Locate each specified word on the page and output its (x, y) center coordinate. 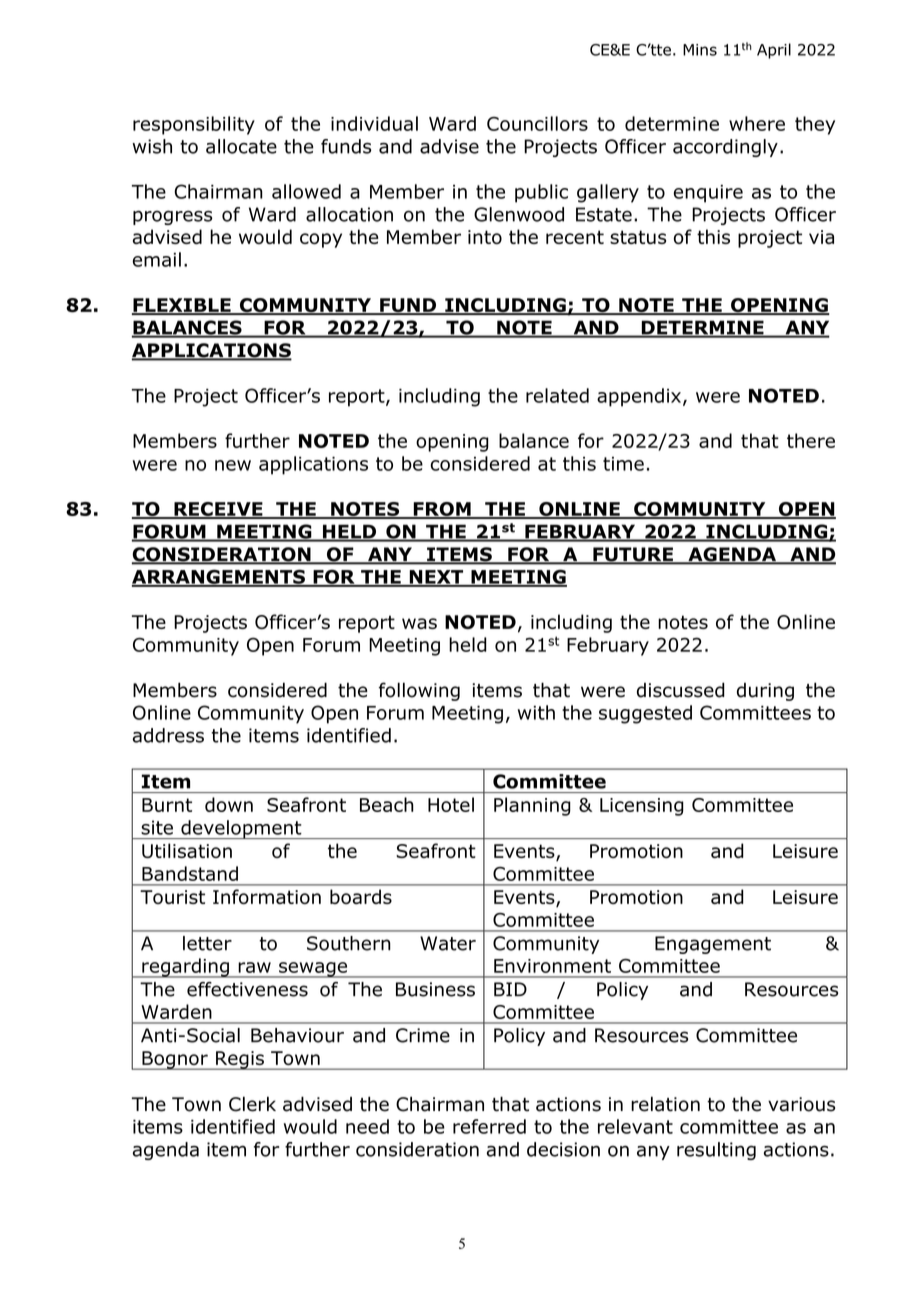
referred (489, 1126)
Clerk (252, 1104)
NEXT (436, 578)
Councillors (537, 123)
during (765, 692)
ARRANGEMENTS (219, 577)
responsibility (194, 125)
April (774, 51)
